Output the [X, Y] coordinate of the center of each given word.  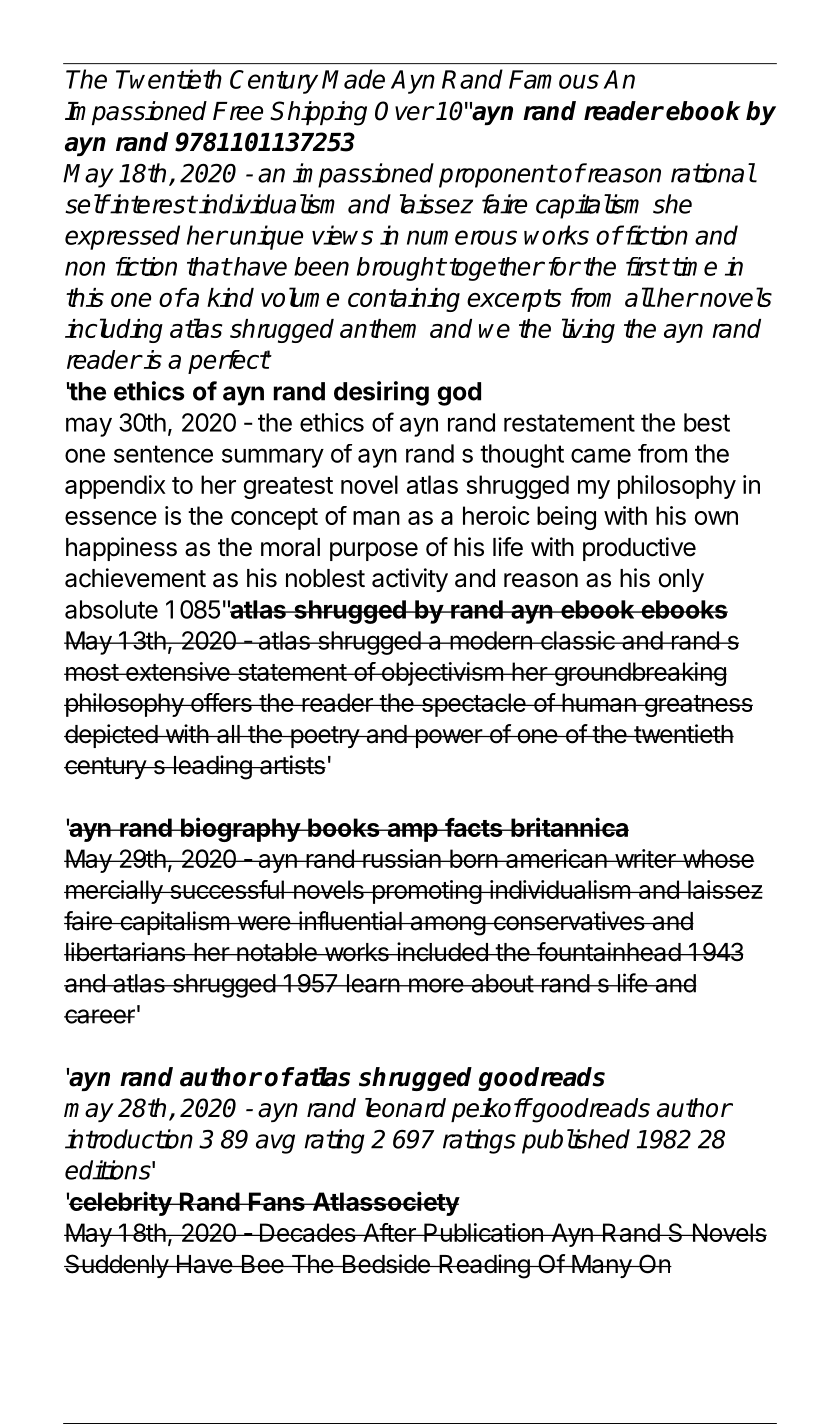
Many [601, 1266]
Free [238, 111]
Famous [554, 79]
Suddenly [117, 1266]
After [389, 1232]
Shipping [318, 113]
